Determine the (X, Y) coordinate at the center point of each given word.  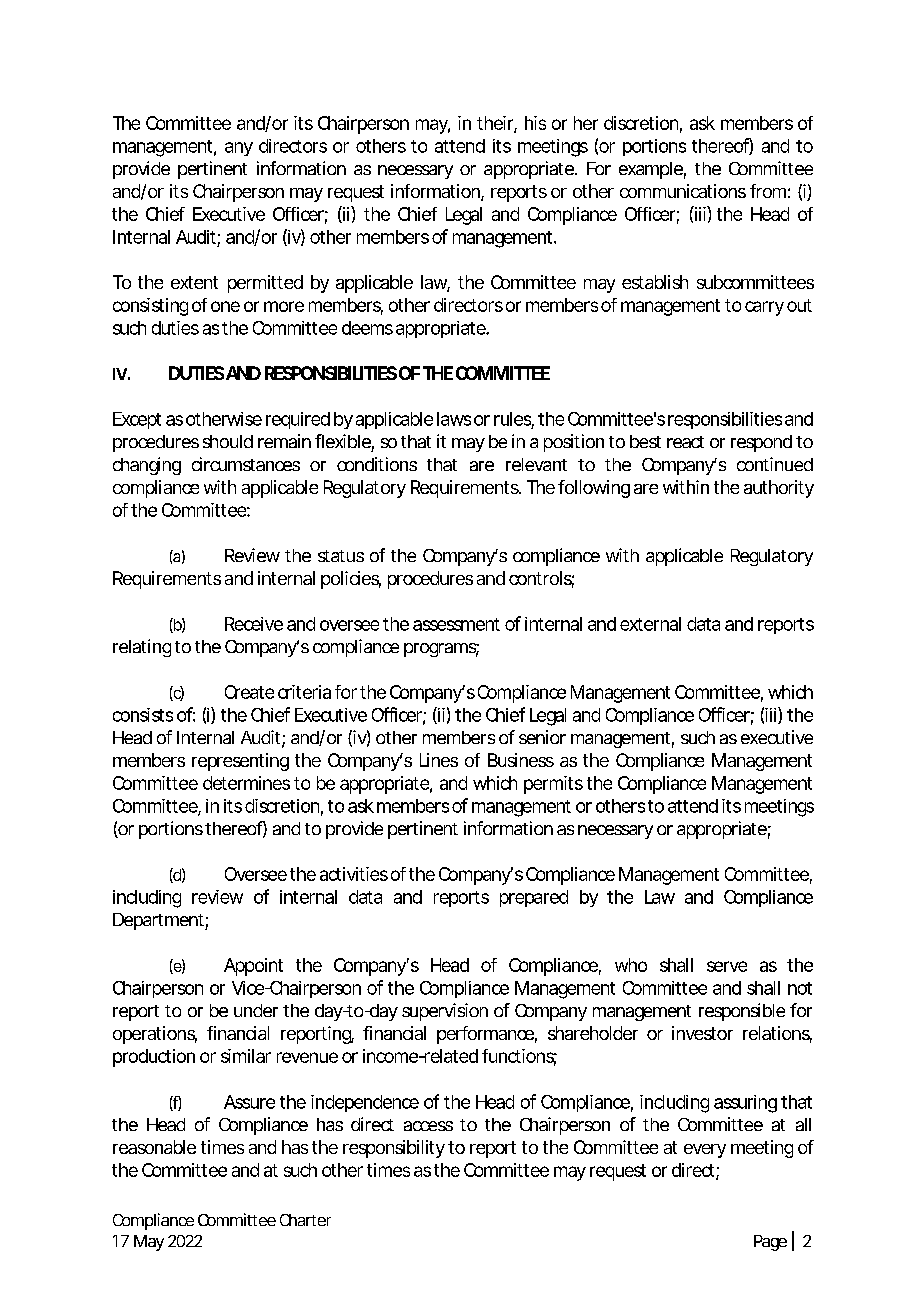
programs (441, 650)
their (497, 124)
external (650, 624)
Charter (305, 1220)
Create (249, 692)
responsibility (394, 1149)
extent (194, 282)
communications (683, 191)
